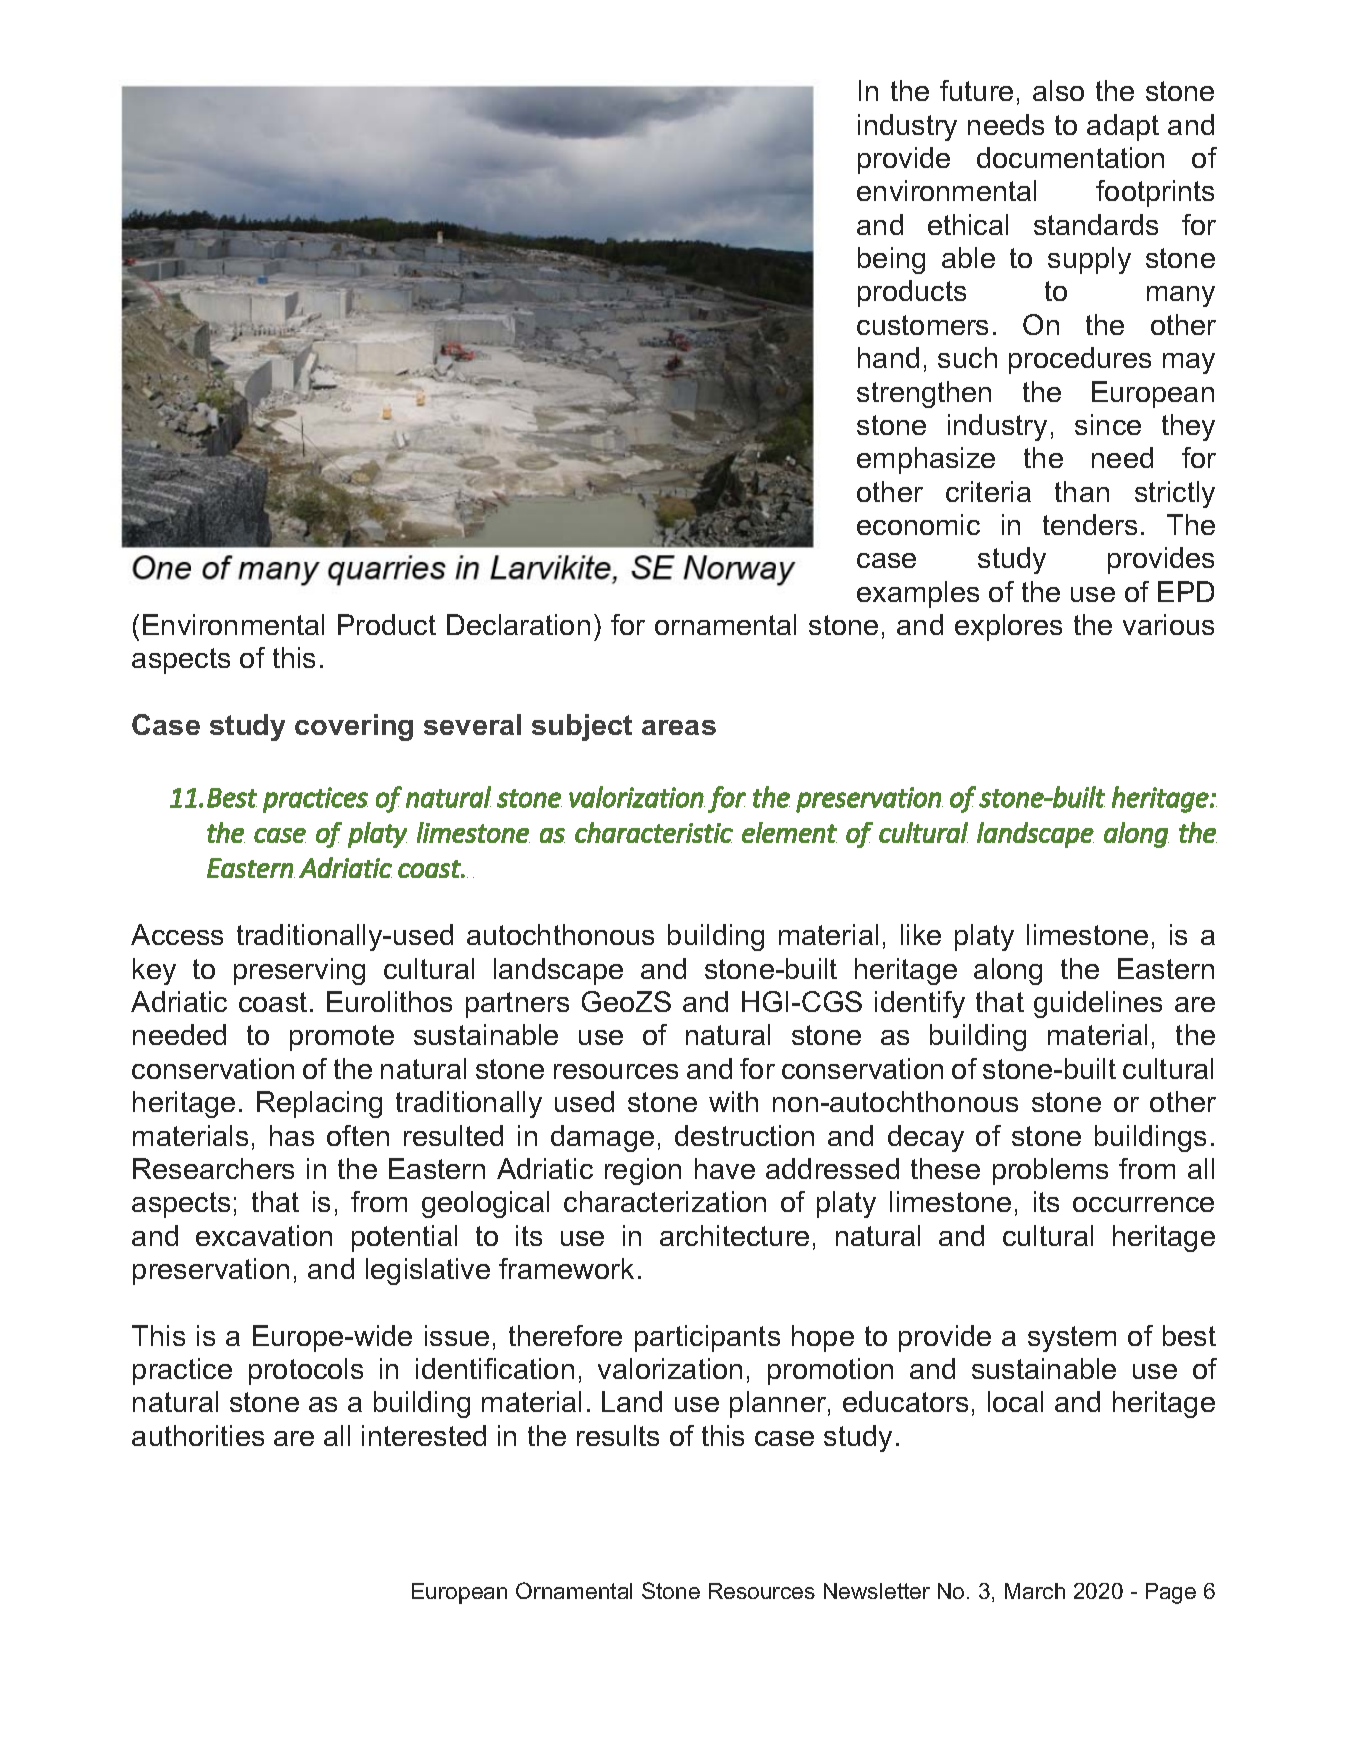 The image size is (1348, 1744). Describe the element at coordinates (891, 260) in the screenshot. I see `being` at that location.
